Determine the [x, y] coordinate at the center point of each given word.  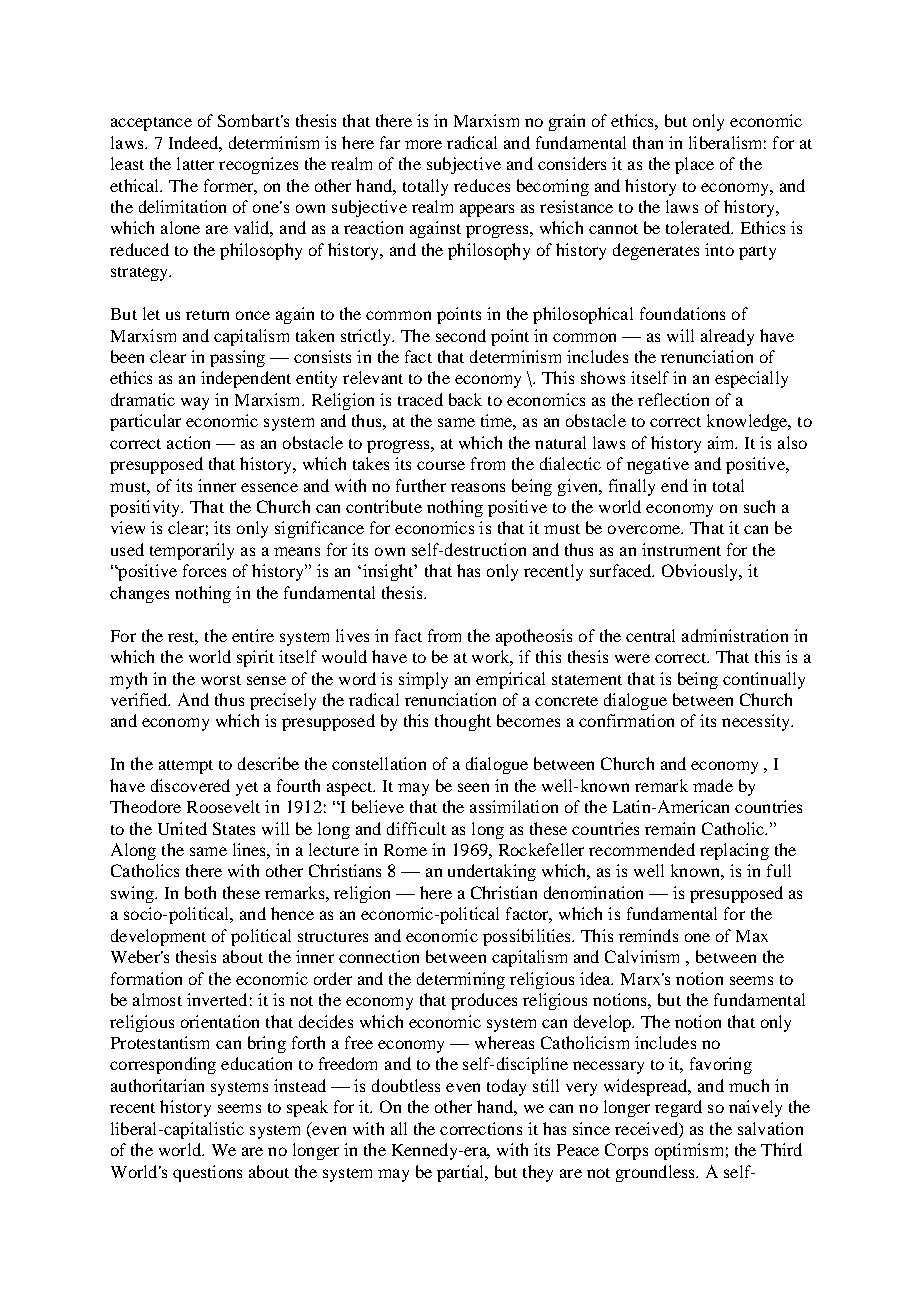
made [713, 785]
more [423, 144]
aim [722, 442]
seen [473, 787]
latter [195, 163]
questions [207, 1173]
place [694, 165]
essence [269, 487]
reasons [478, 487]
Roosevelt [223, 806]
